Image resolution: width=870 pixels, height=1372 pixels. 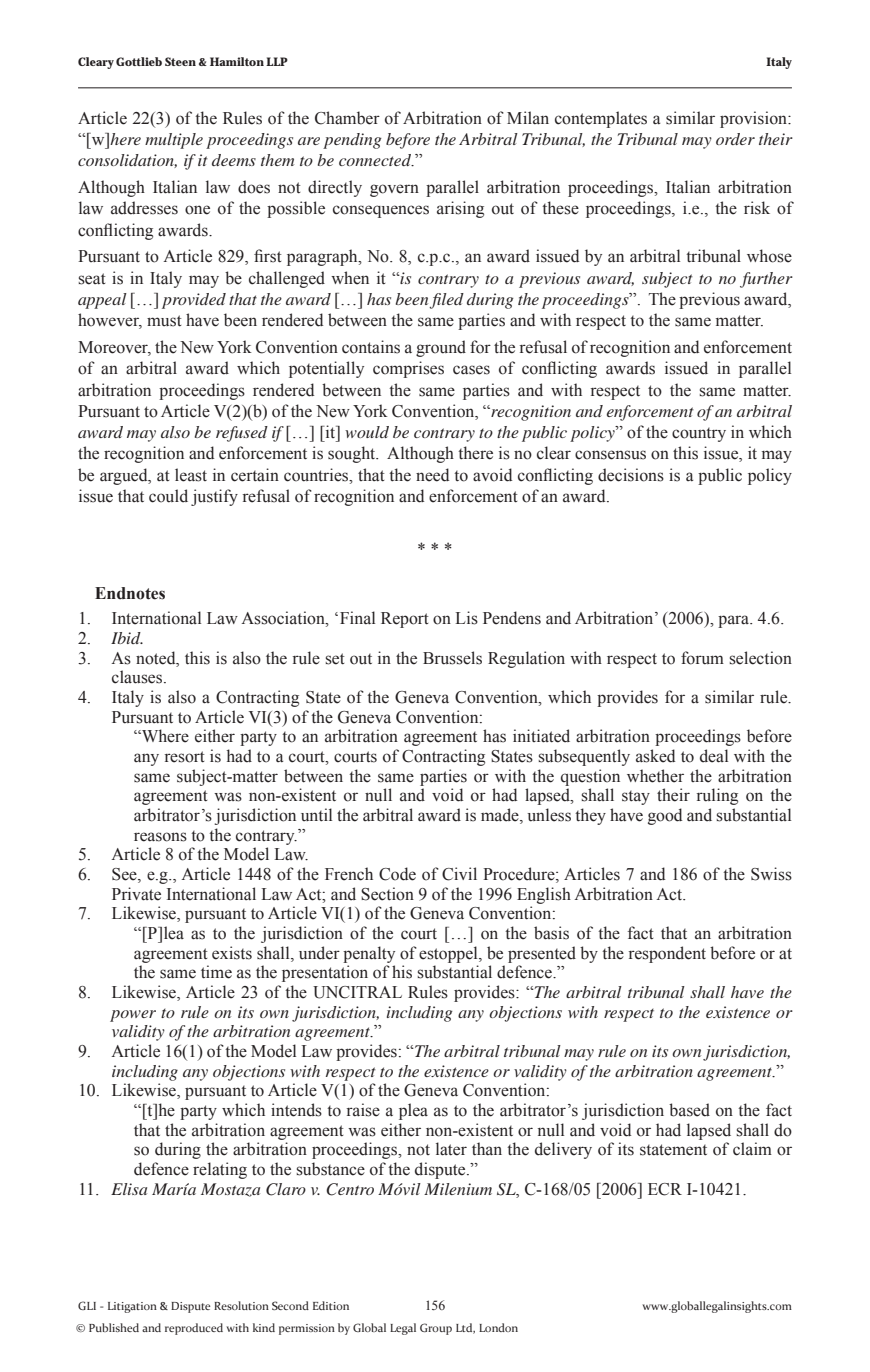 I want to click on Group, so click(x=436, y=1329).
